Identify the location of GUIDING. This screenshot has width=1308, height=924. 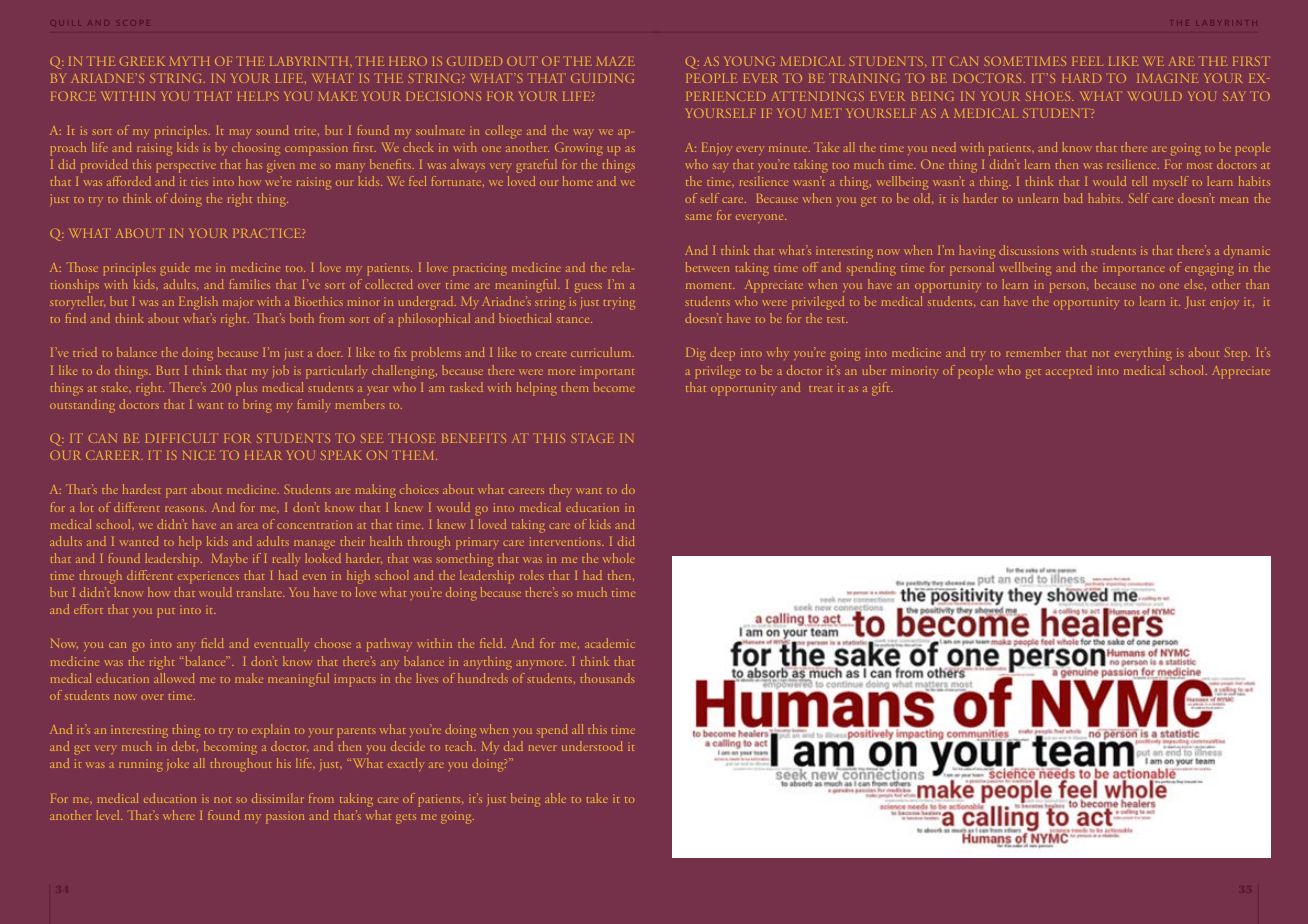
(602, 78).
